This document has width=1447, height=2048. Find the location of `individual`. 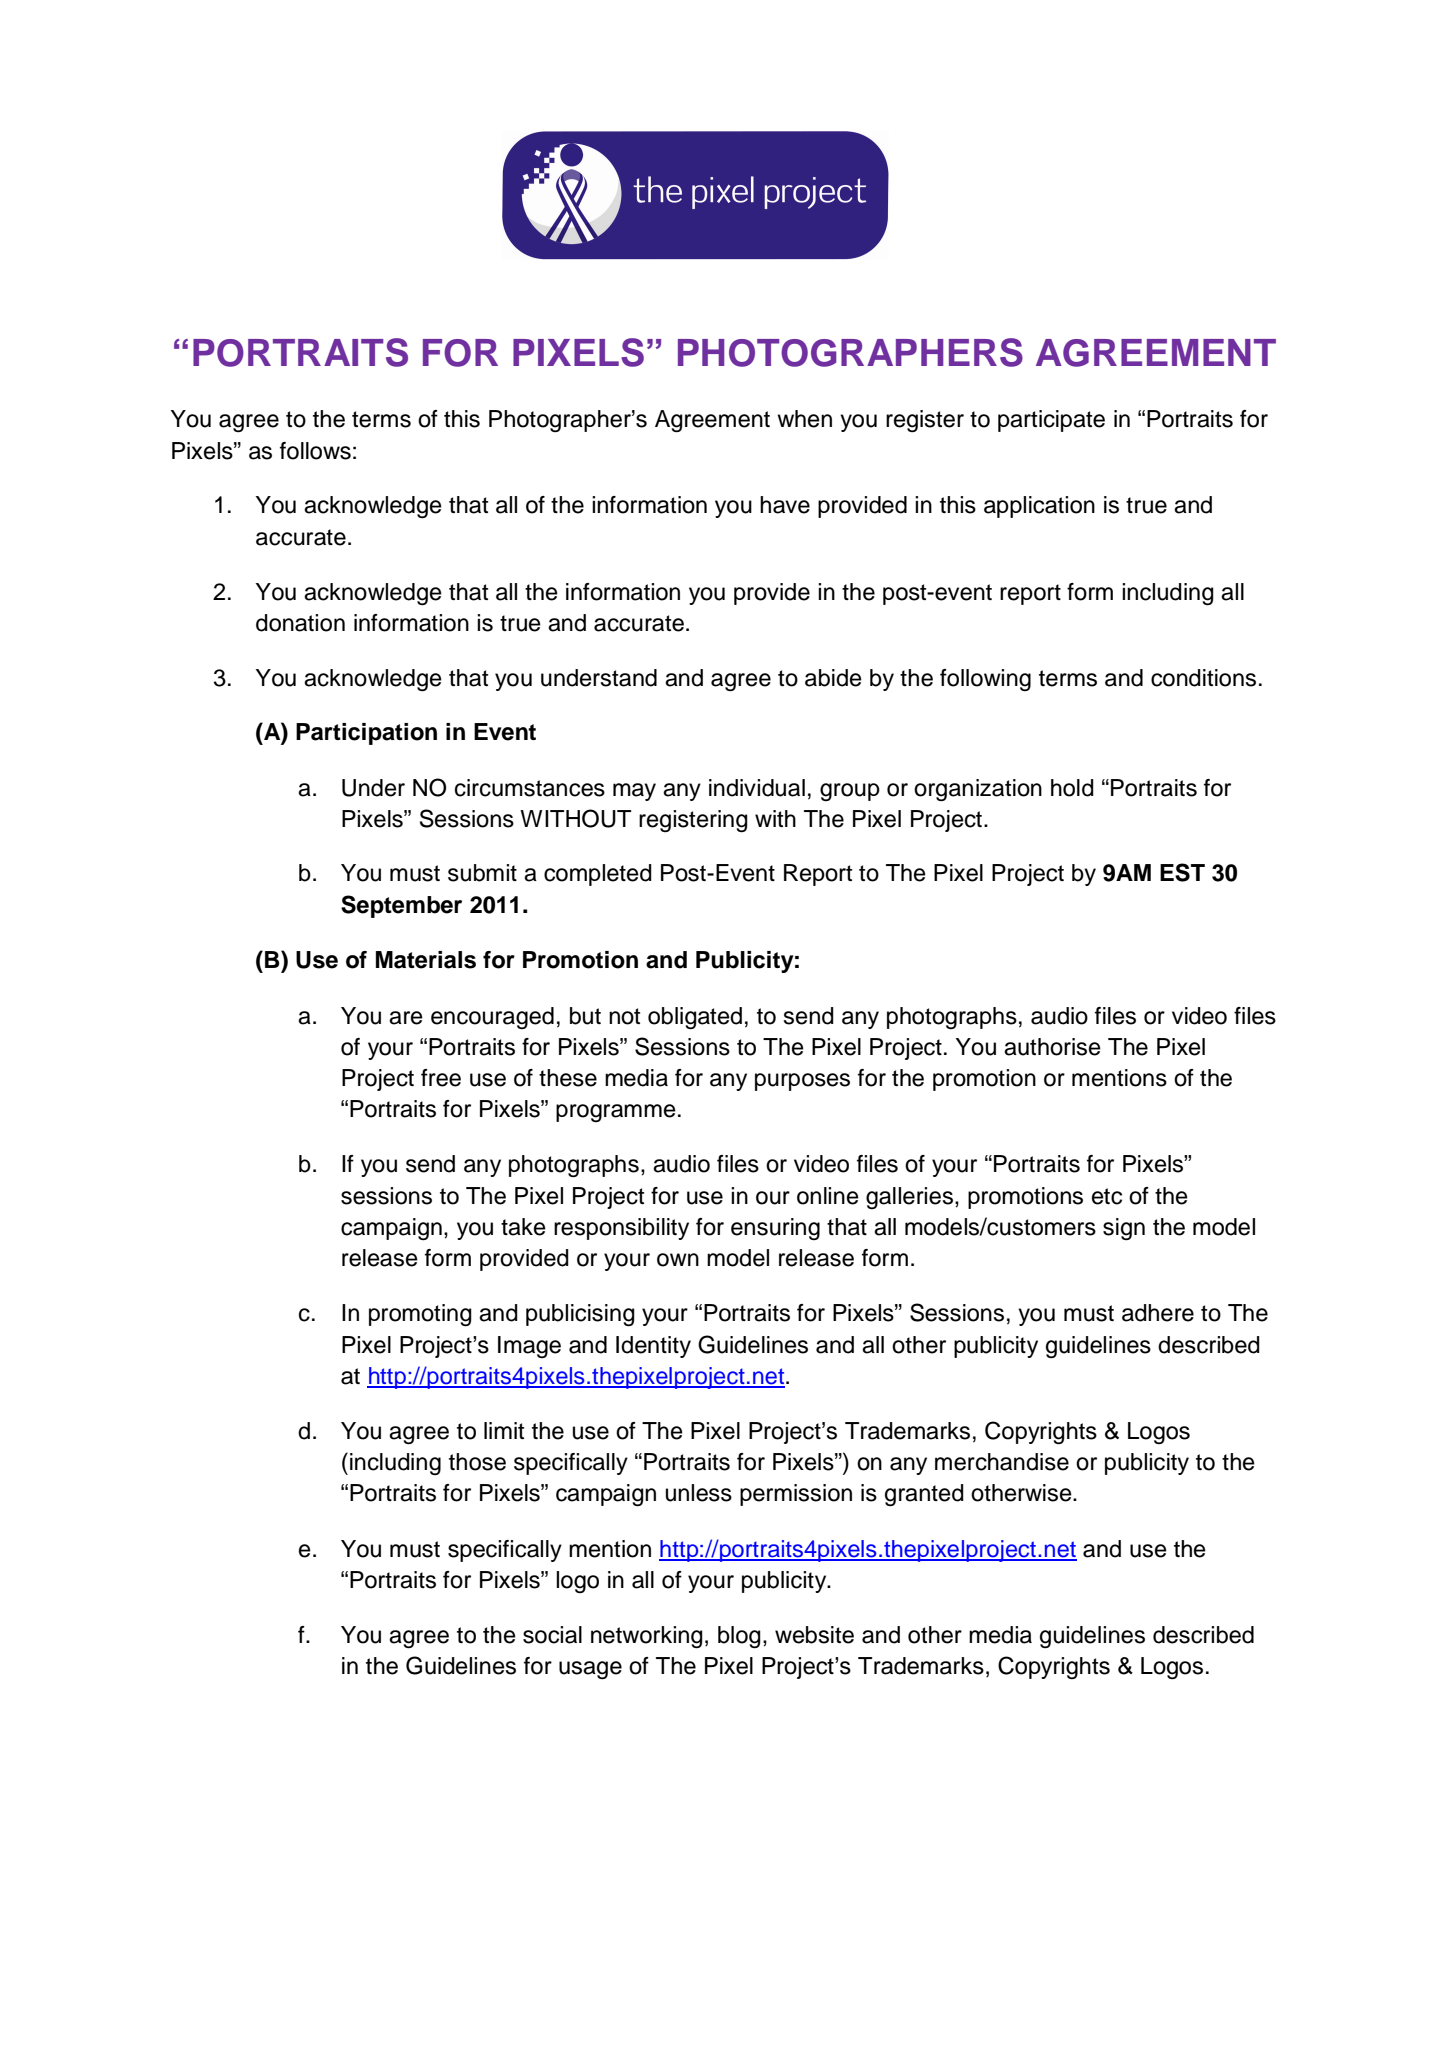

individual is located at coordinates (757, 788).
